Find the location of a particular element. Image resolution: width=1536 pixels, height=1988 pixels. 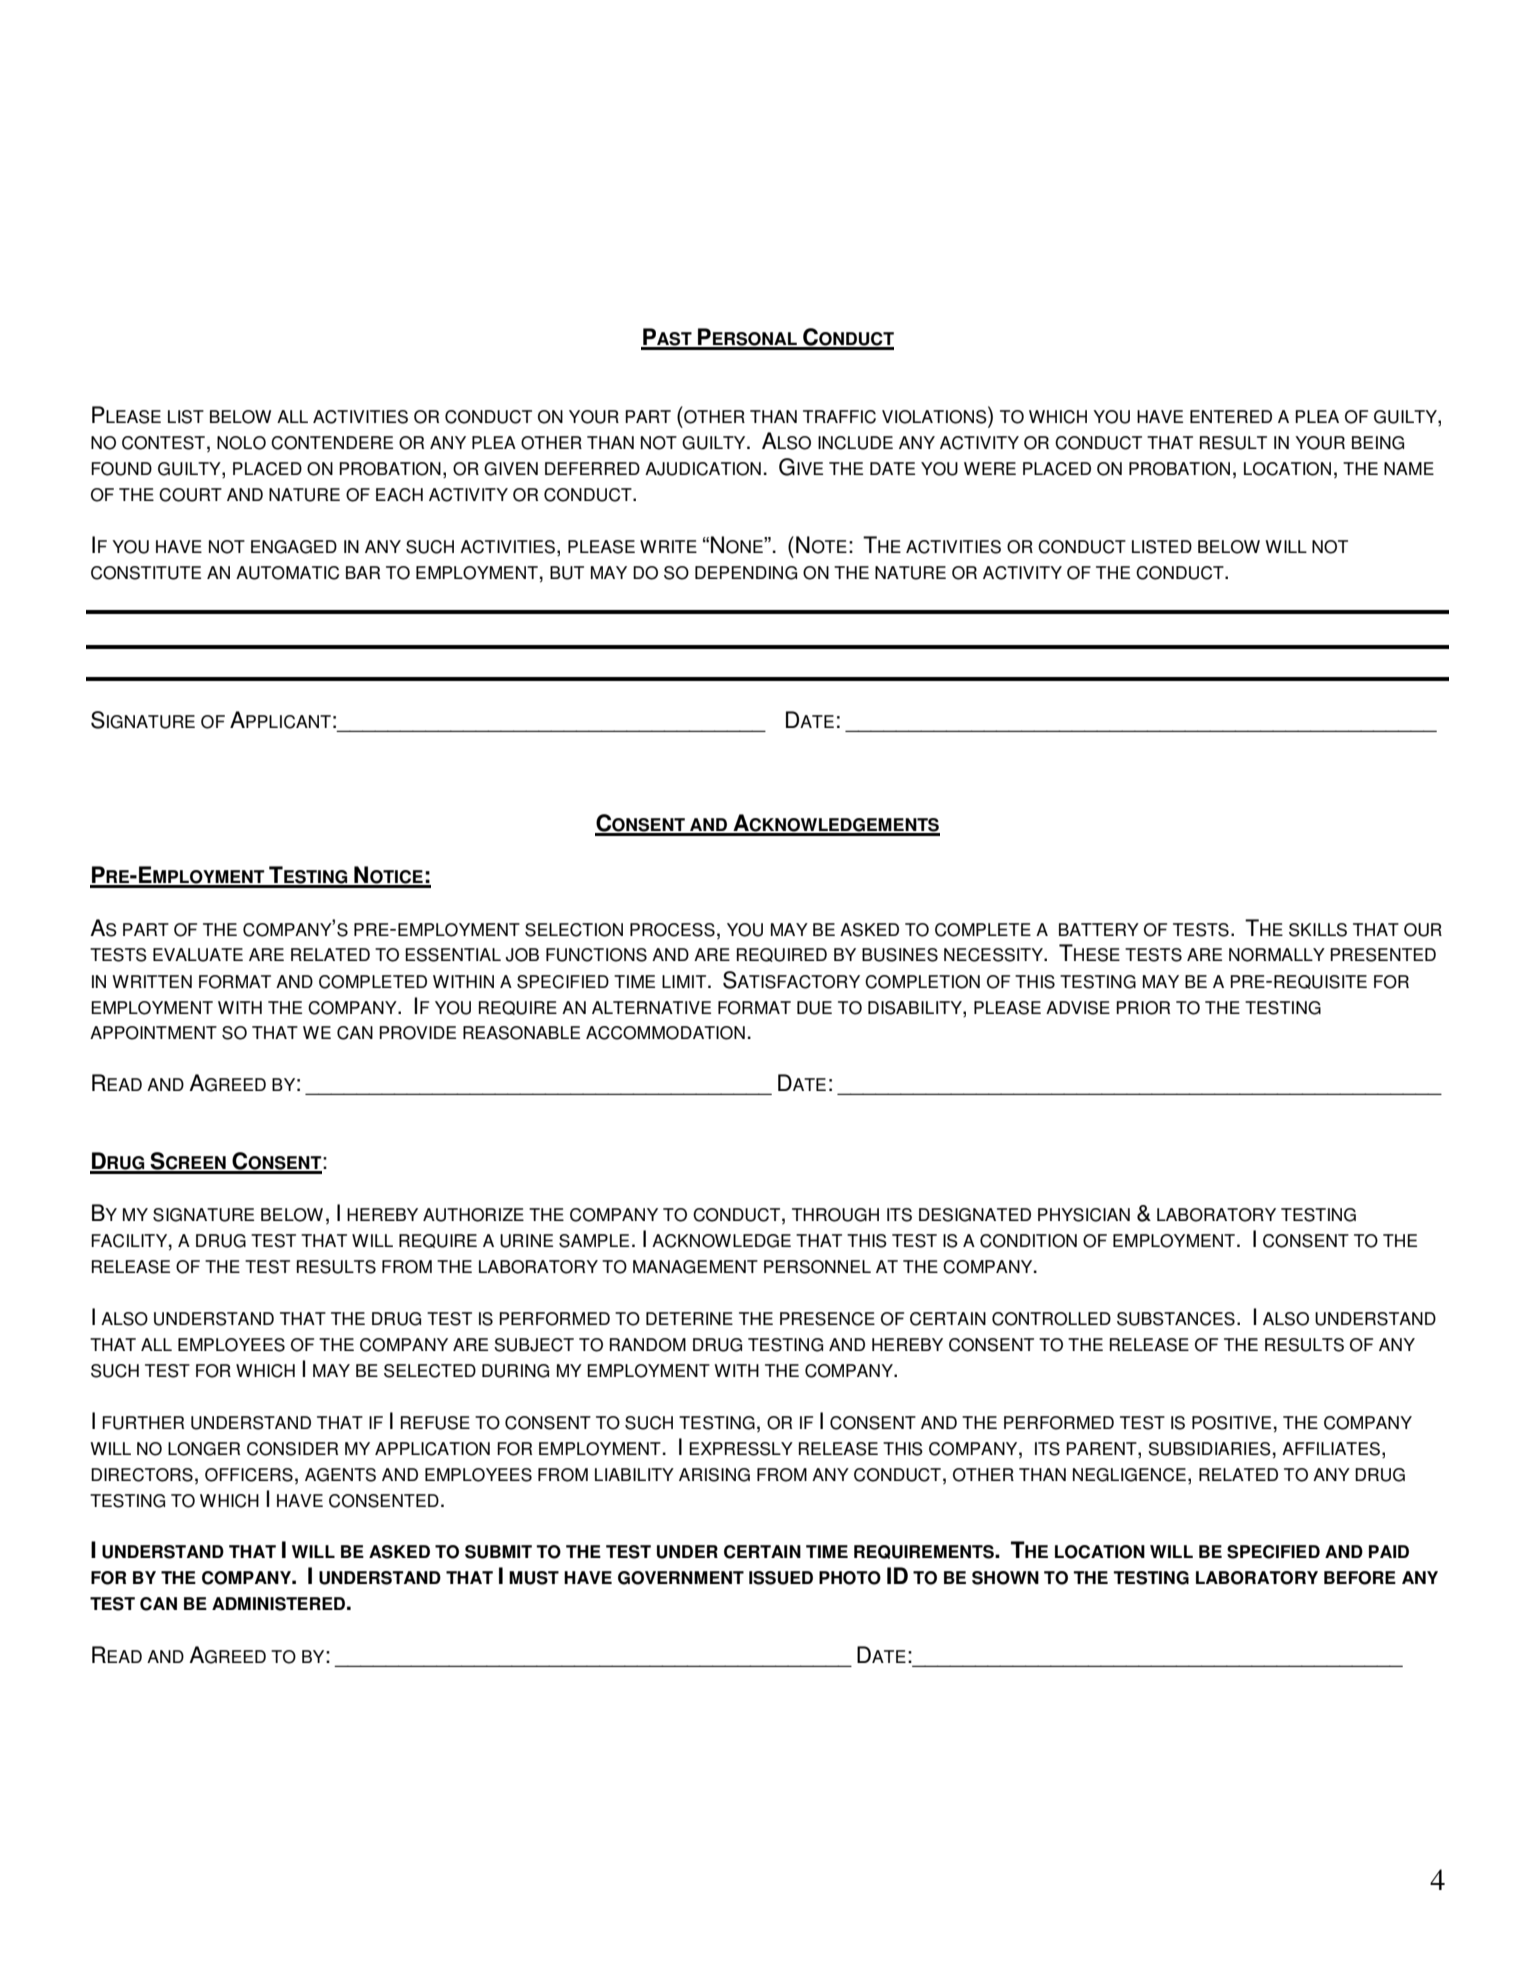

THROUGH is located at coordinates (835, 1215).
